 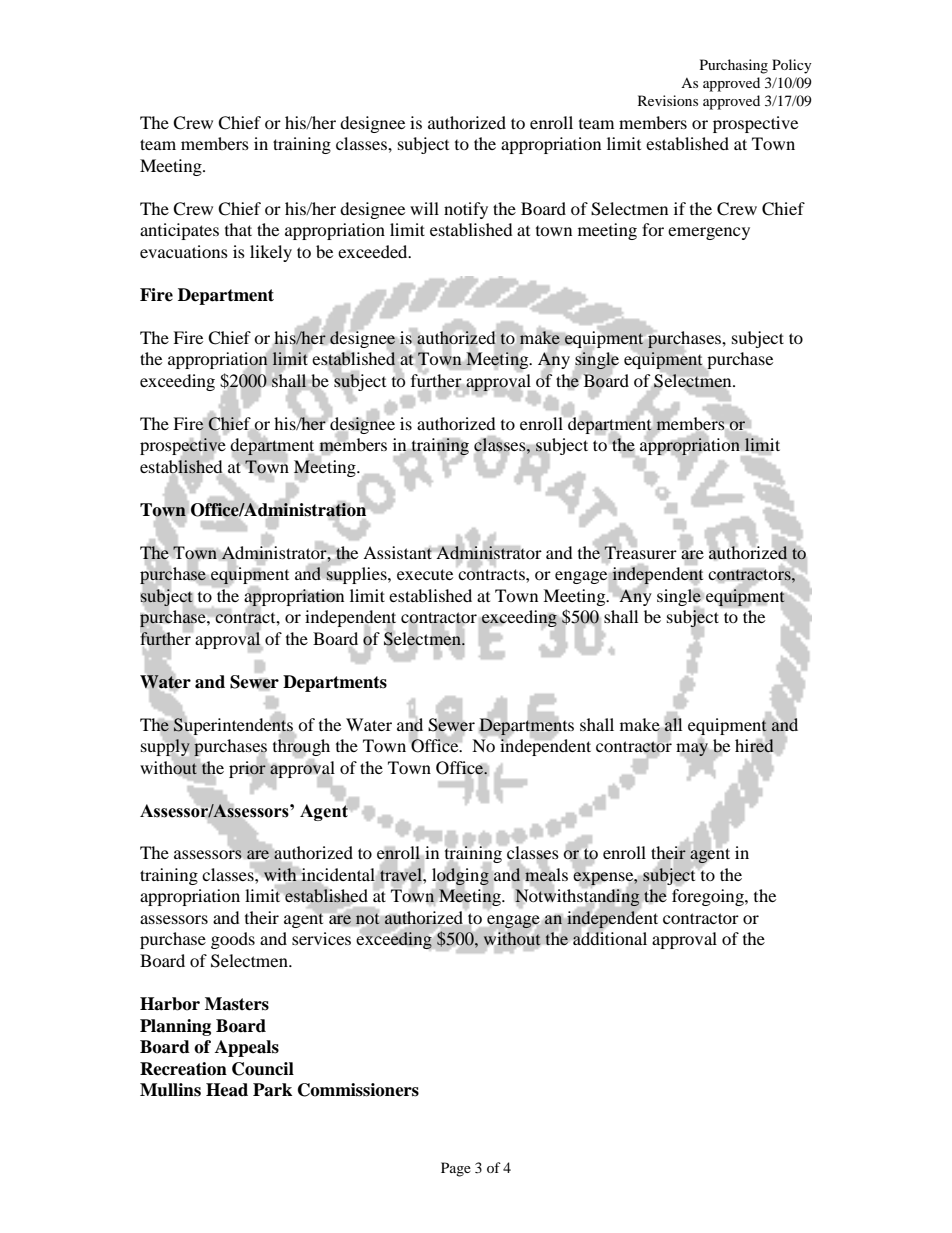 I want to click on execute, so click(x=425, y=574).
